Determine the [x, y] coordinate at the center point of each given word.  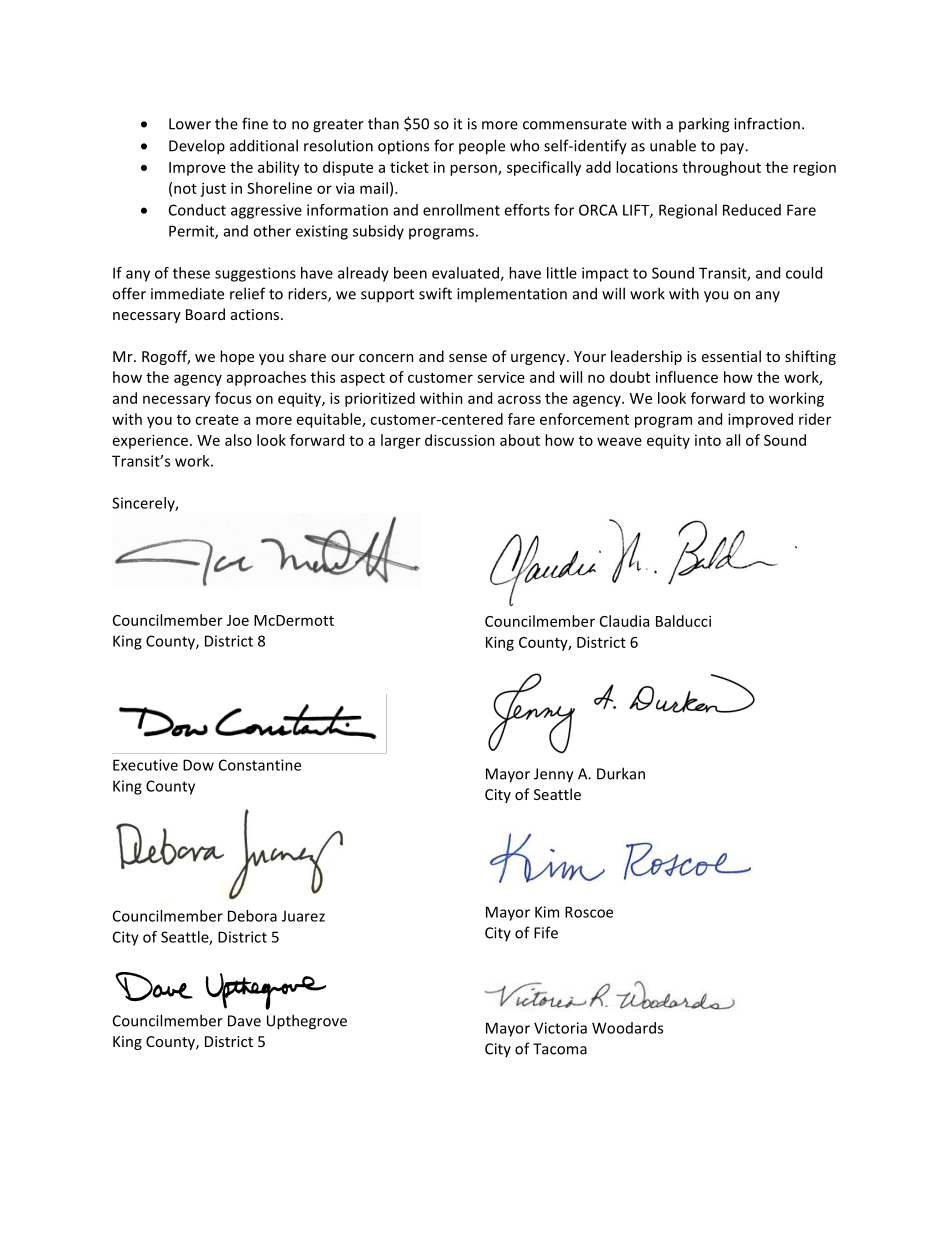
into [708, 440]
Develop [197, 147]
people [482, 147]
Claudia [624, 621]
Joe [238, 620]
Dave [244, 1021]
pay [733, 149]
